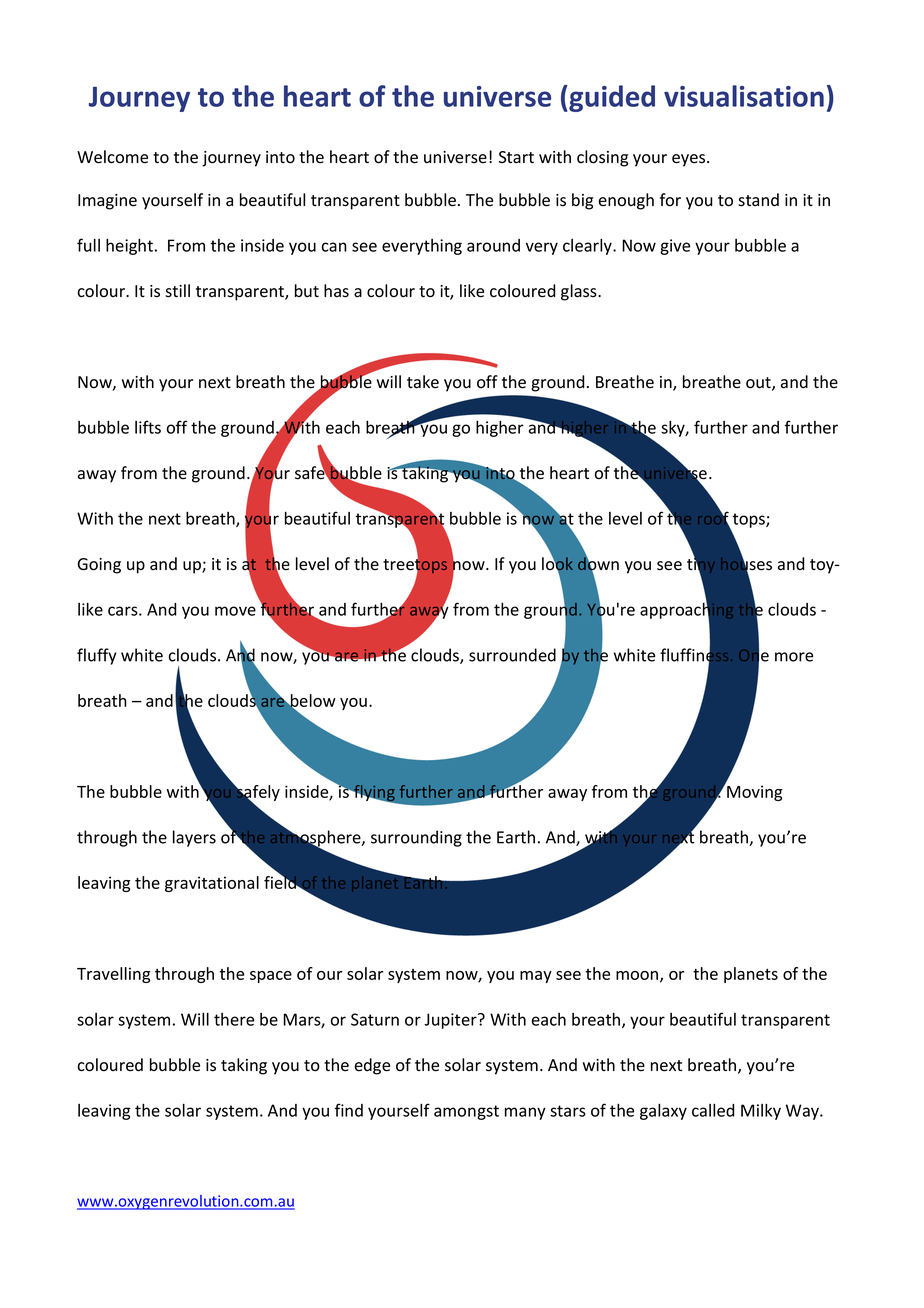  What do you see at coordinates (235, 611) in the screenshot?
I see `move` at bounding box center [235, 611].
